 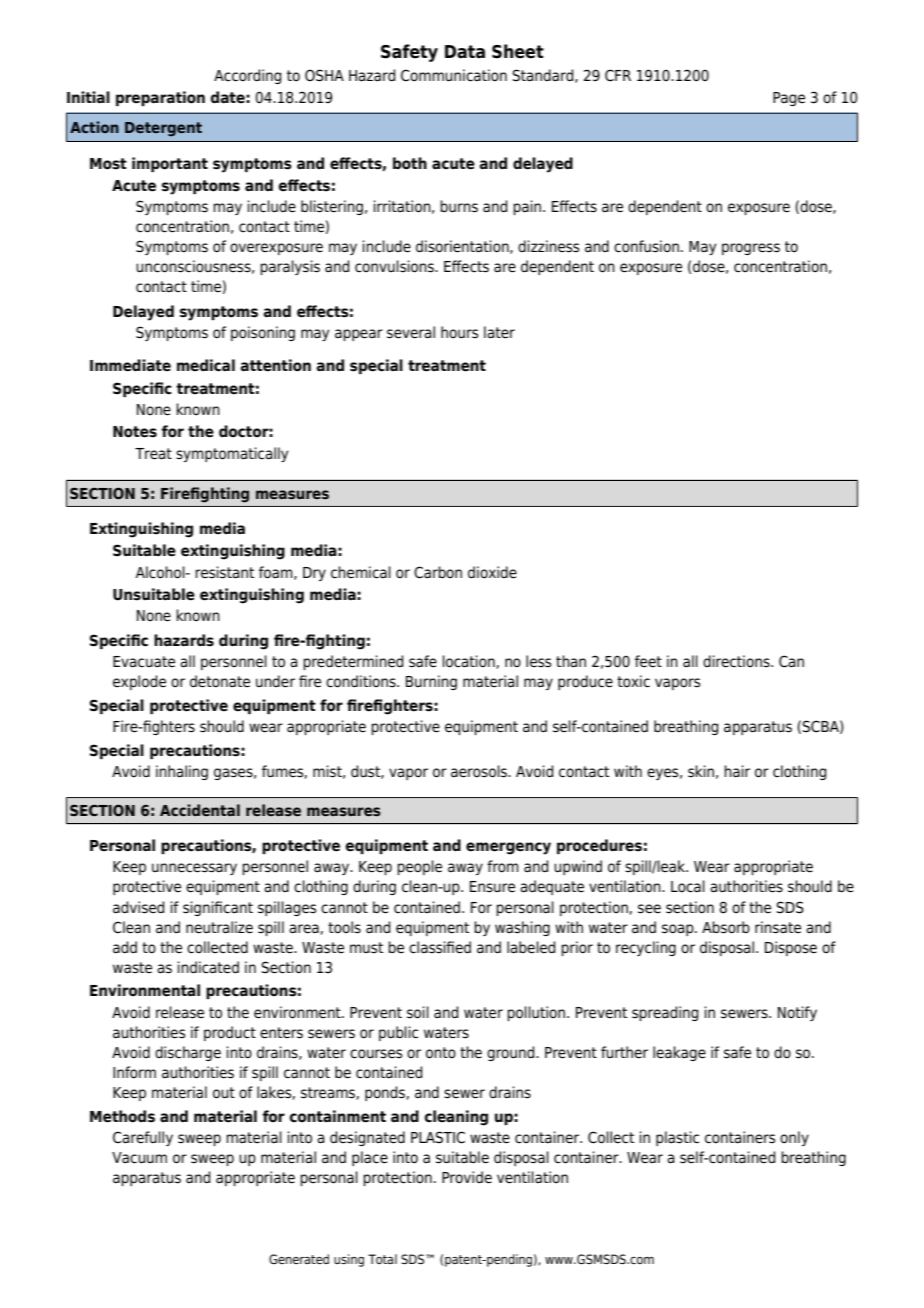 I want to click on Page, so click(x=789, y=99).
